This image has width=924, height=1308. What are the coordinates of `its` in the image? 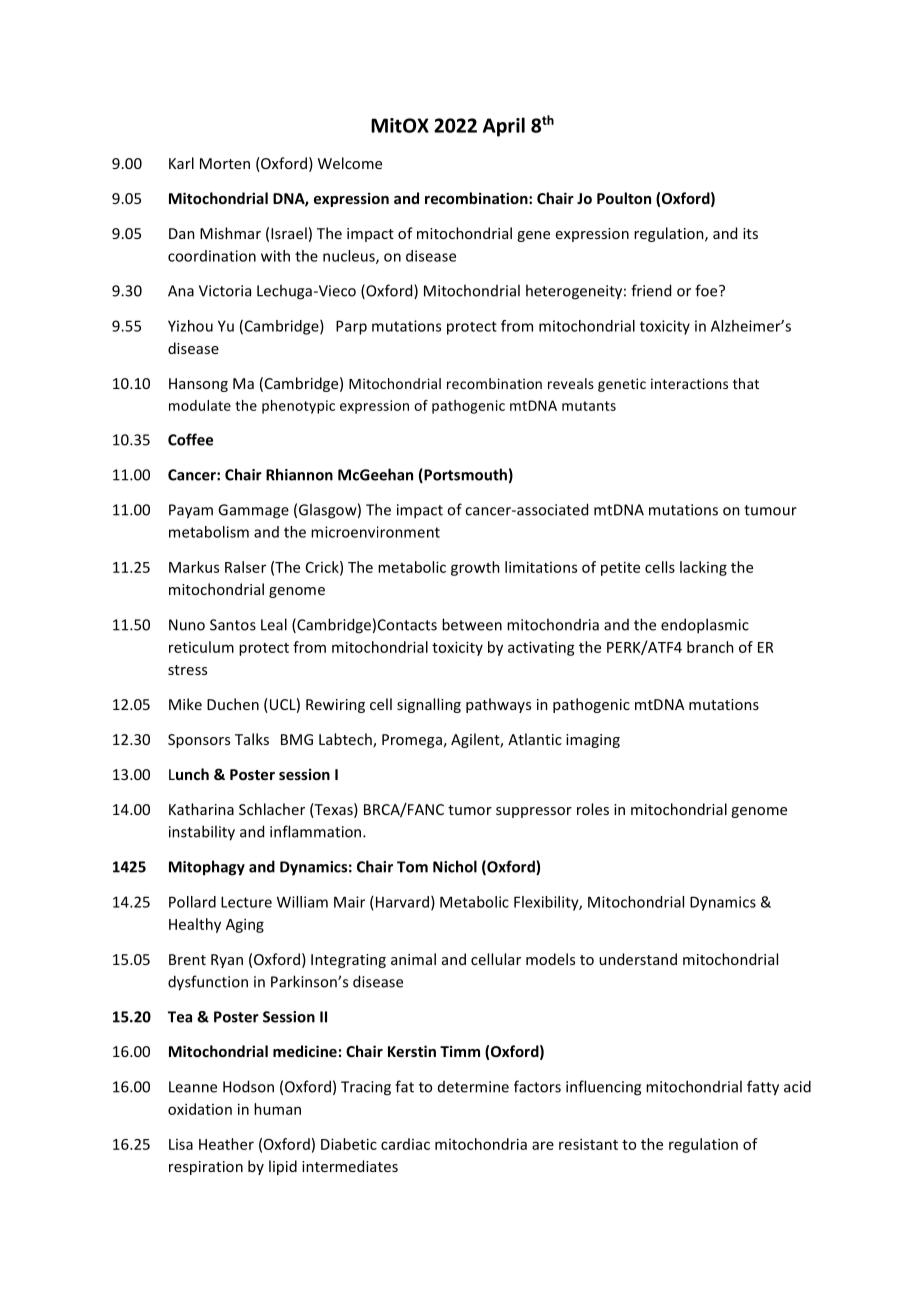 It's located at (750, 233).
